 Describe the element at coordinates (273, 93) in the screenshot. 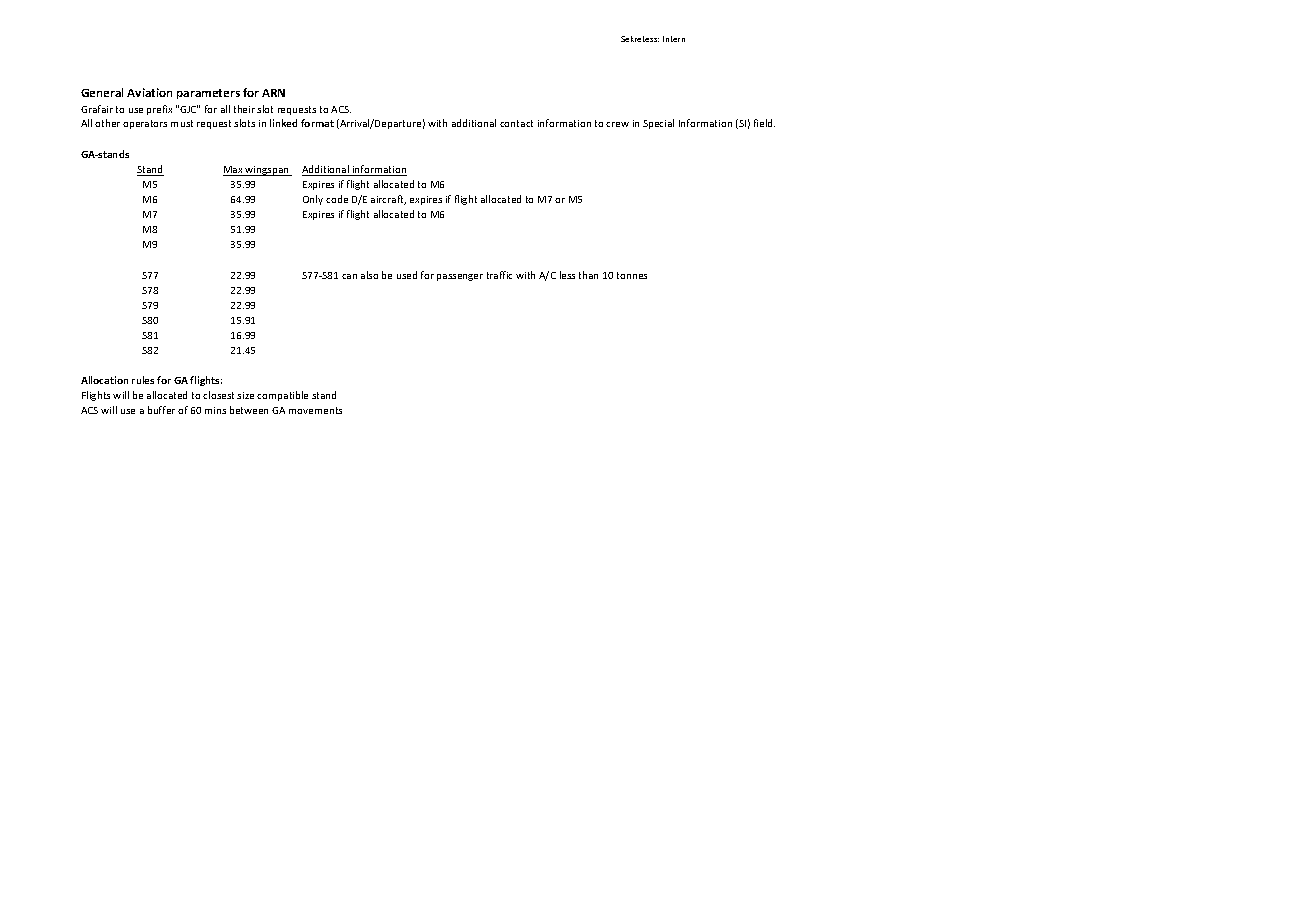

I see `ARN` at that location.
